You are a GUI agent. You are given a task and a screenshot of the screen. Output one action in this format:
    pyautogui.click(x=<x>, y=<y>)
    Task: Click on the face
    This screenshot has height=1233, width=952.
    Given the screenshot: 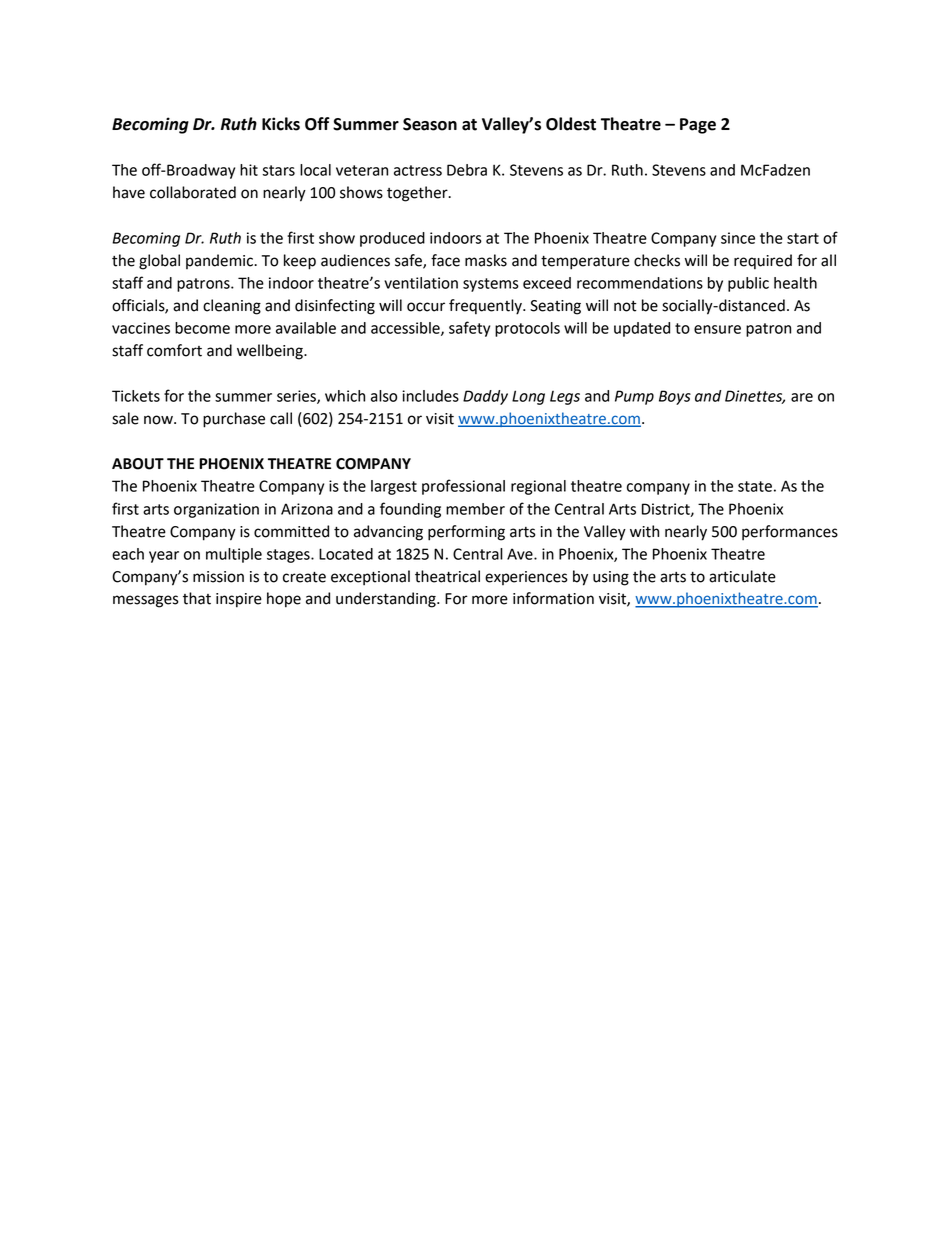 What is the action you would take?
    pyautogui.click(x=445, y=260)
